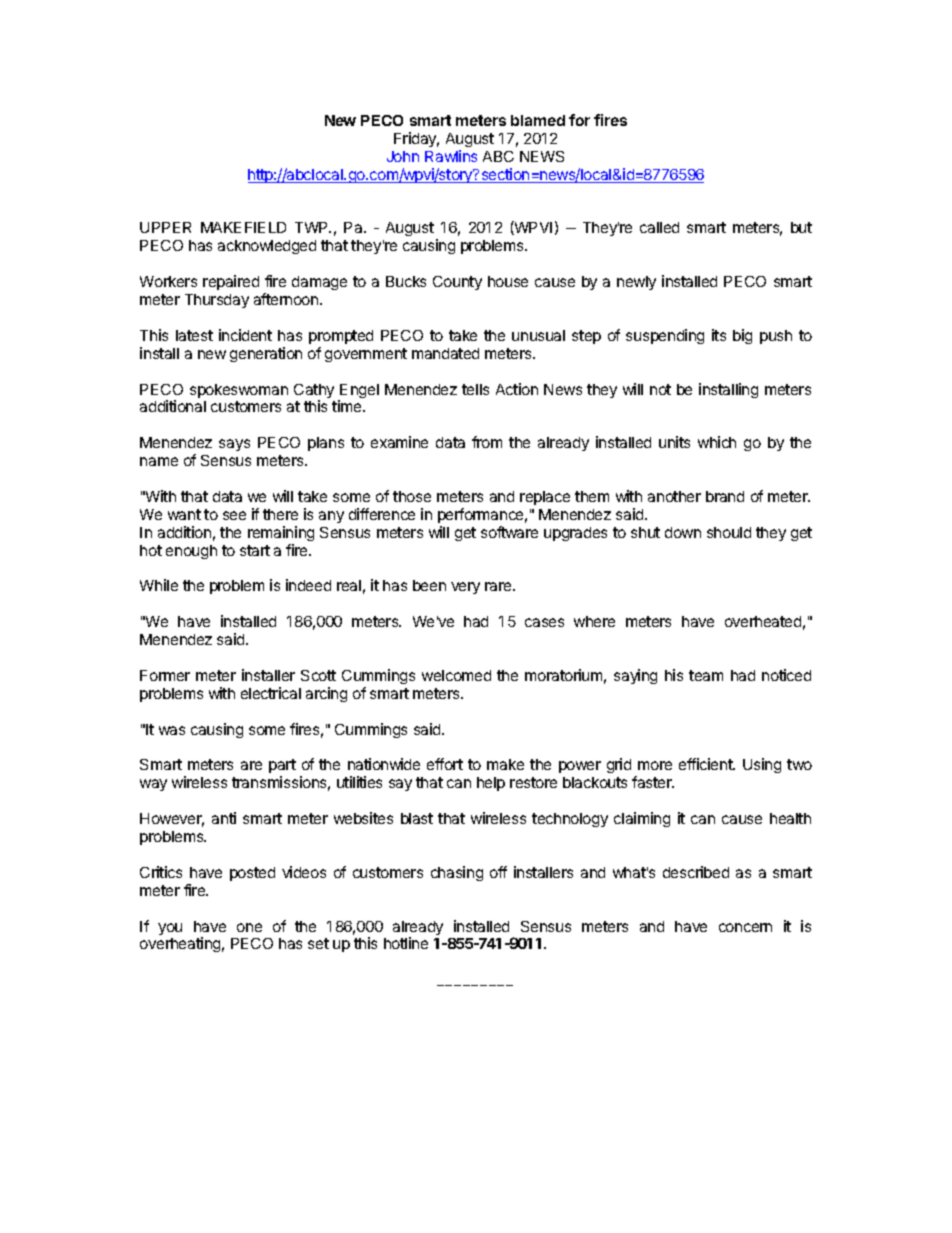  Describe the element at coordinates (475, 389) in the screenshot. I see `tells` at that location.
